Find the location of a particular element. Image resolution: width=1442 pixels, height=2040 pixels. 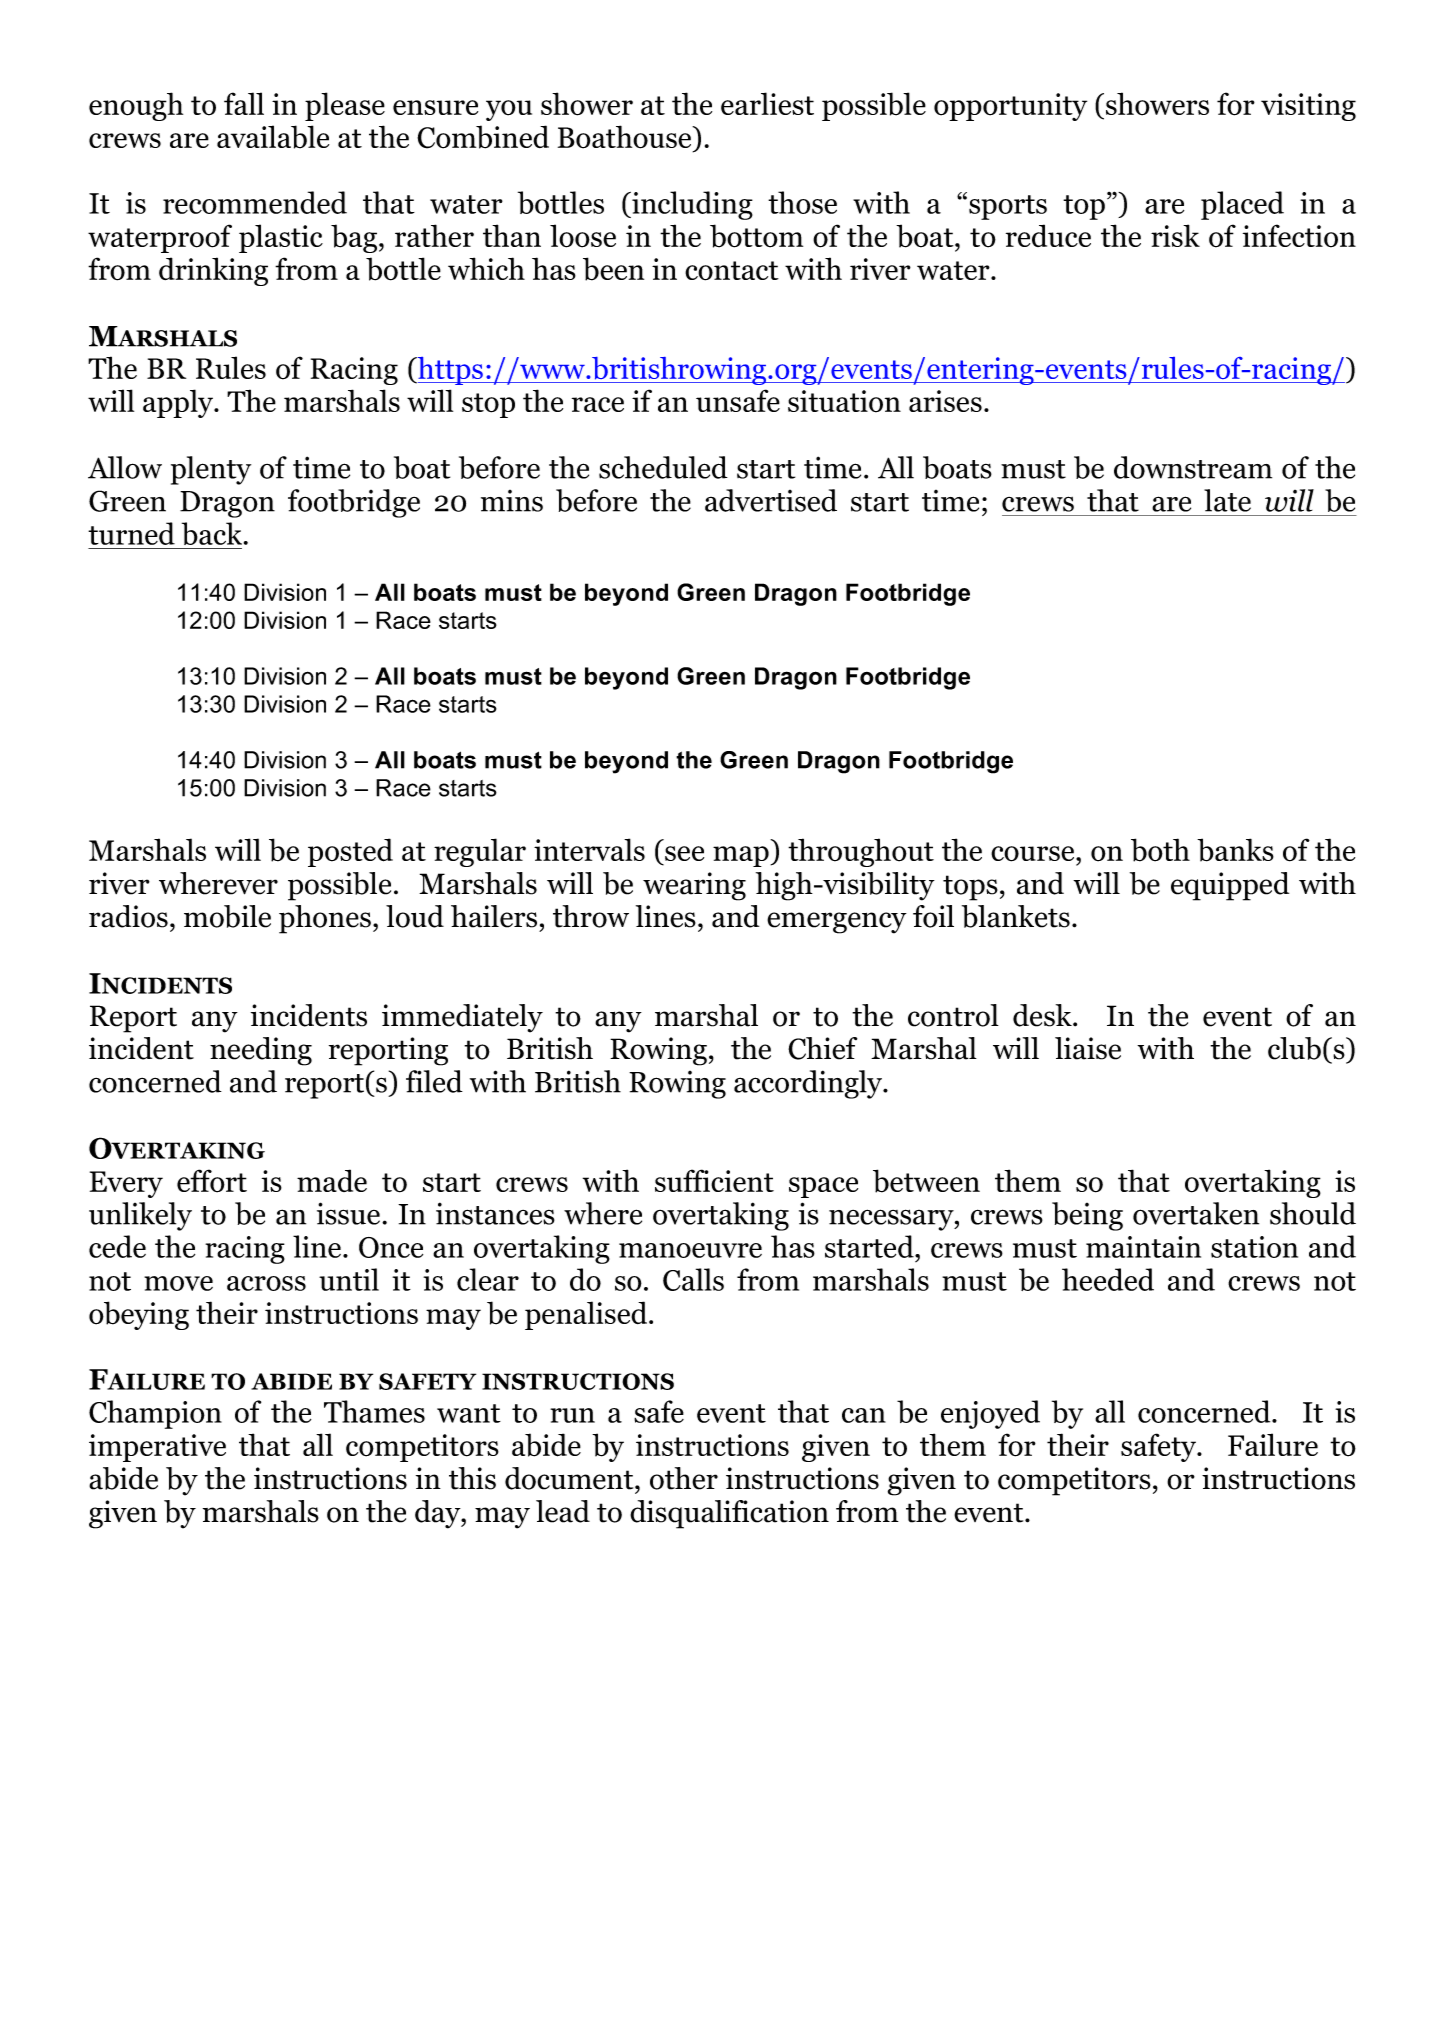

see is located at coordinates (684, 853).
